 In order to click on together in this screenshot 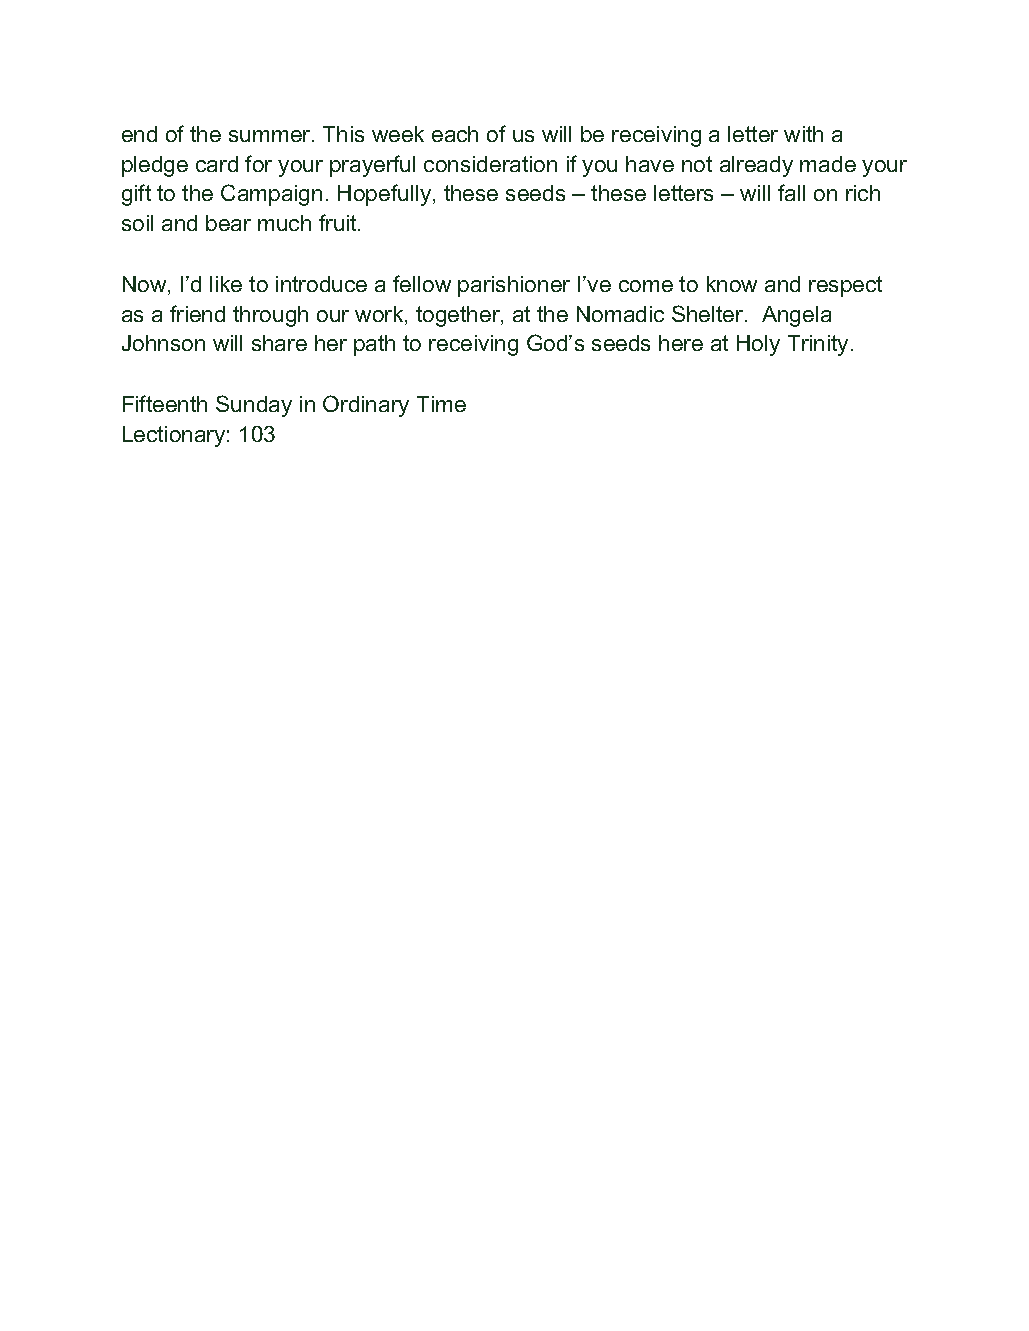, I will do `click(459, 316)`.
